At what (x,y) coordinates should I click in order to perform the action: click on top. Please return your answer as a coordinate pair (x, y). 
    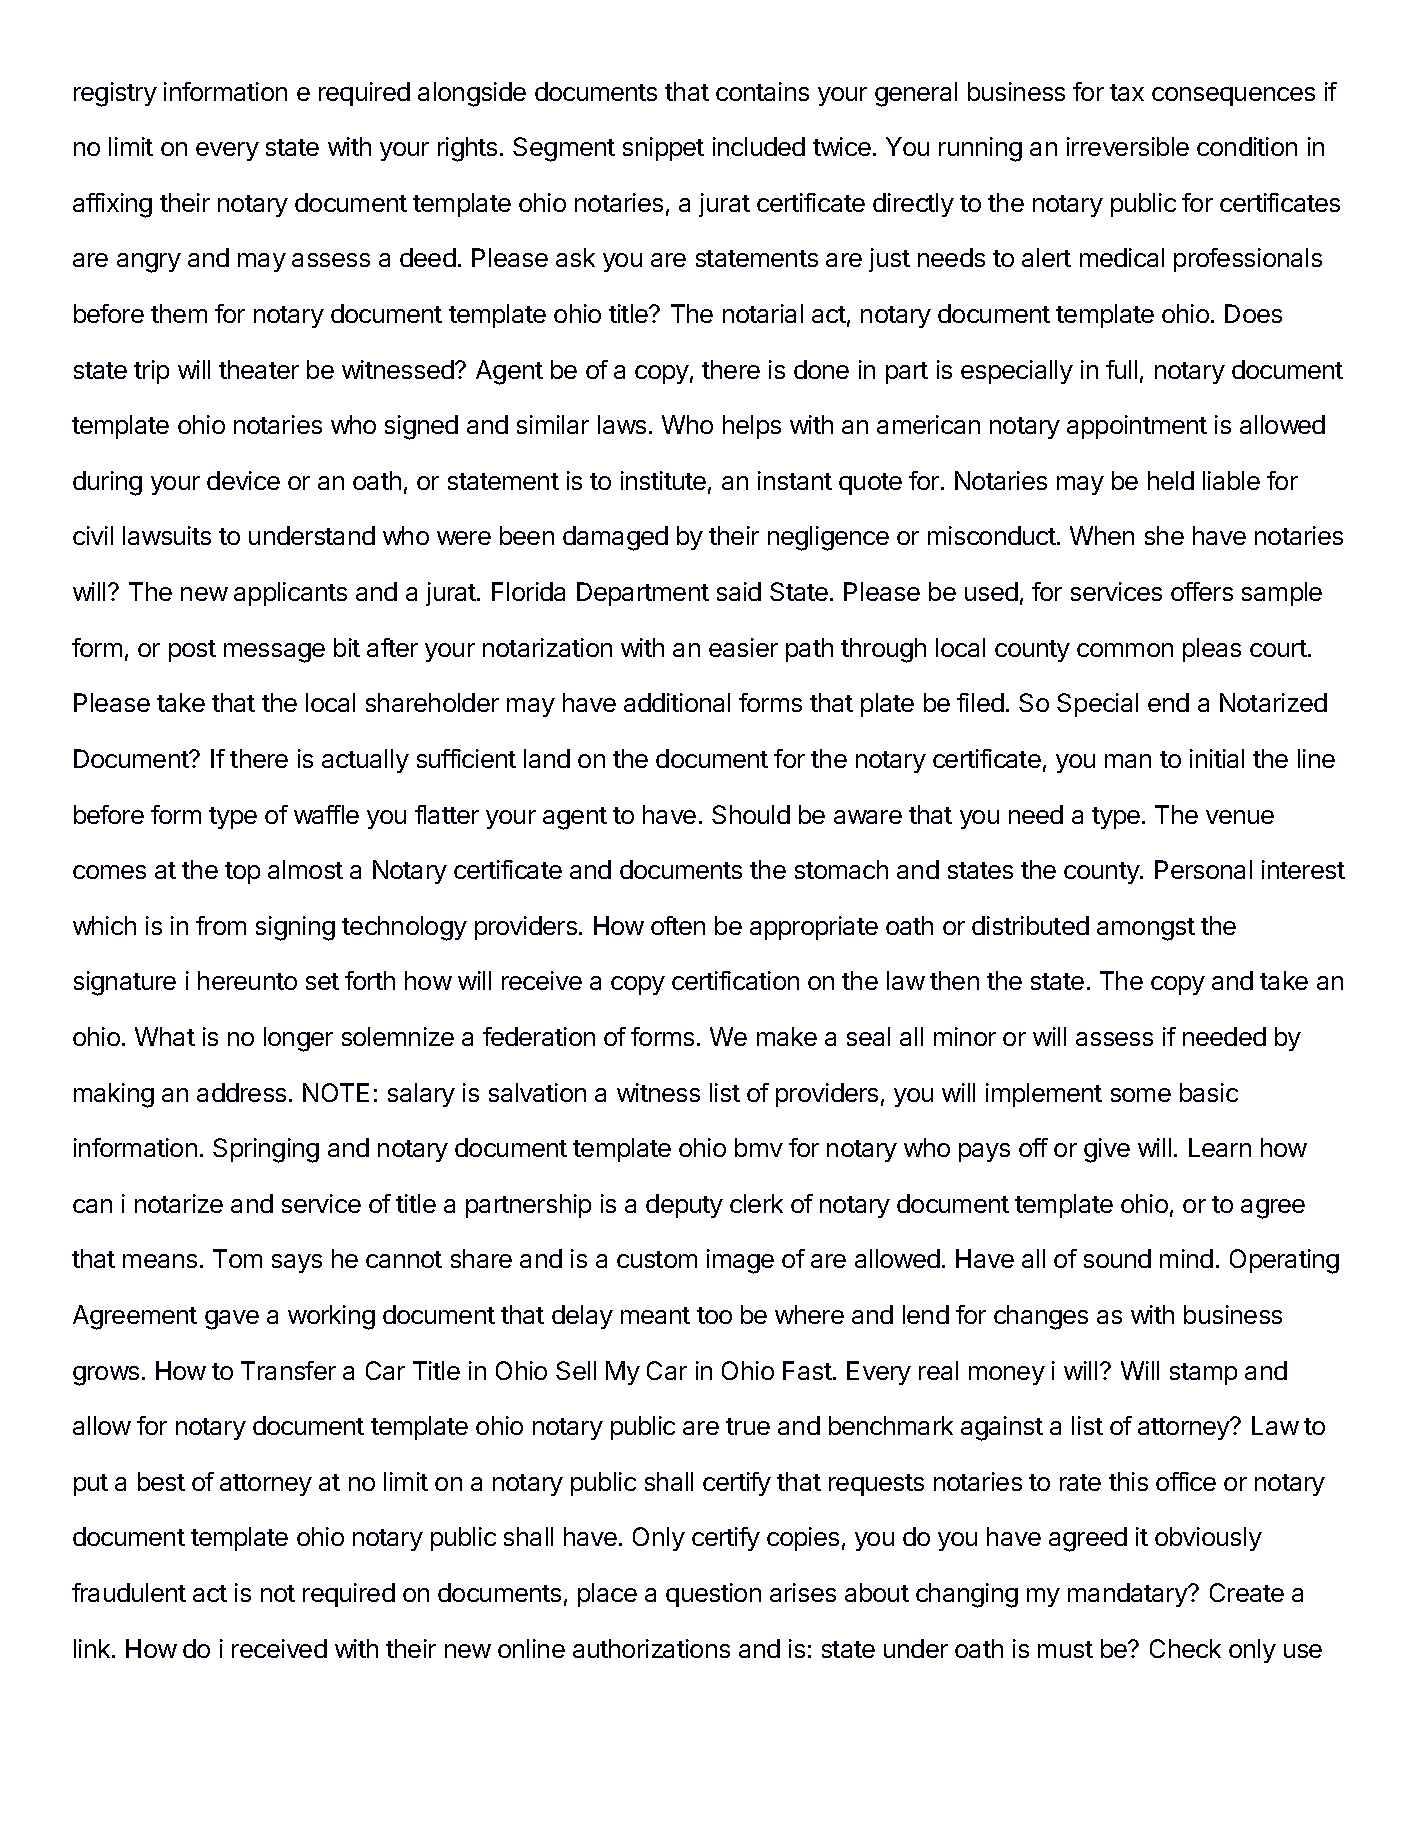
    Looking at the image, I should click on (242, 873).
